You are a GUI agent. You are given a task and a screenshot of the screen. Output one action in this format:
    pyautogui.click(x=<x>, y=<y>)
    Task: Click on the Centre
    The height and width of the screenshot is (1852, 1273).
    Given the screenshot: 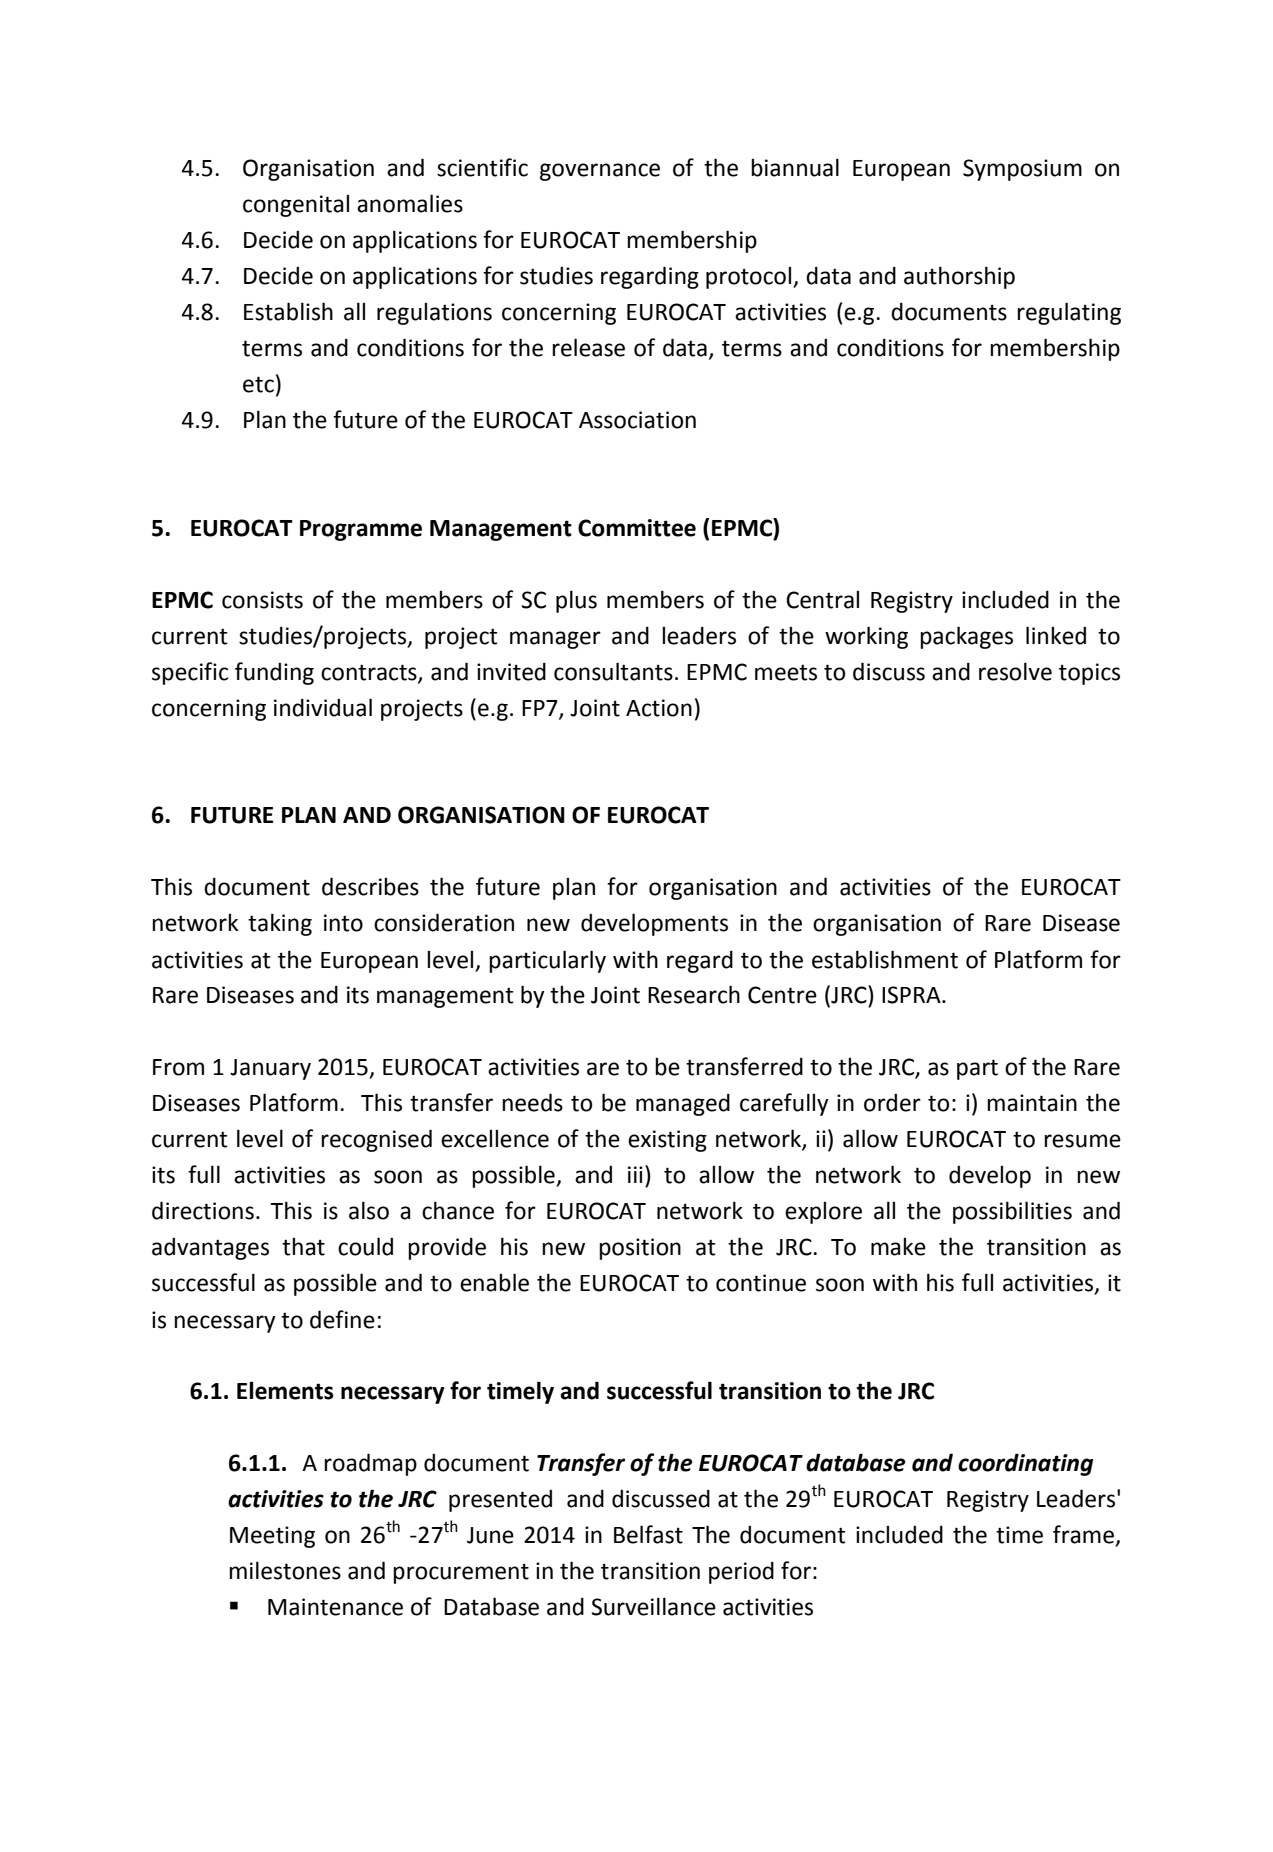 What is the action you would take?
    pyautogui.click(x=782, y=995)
